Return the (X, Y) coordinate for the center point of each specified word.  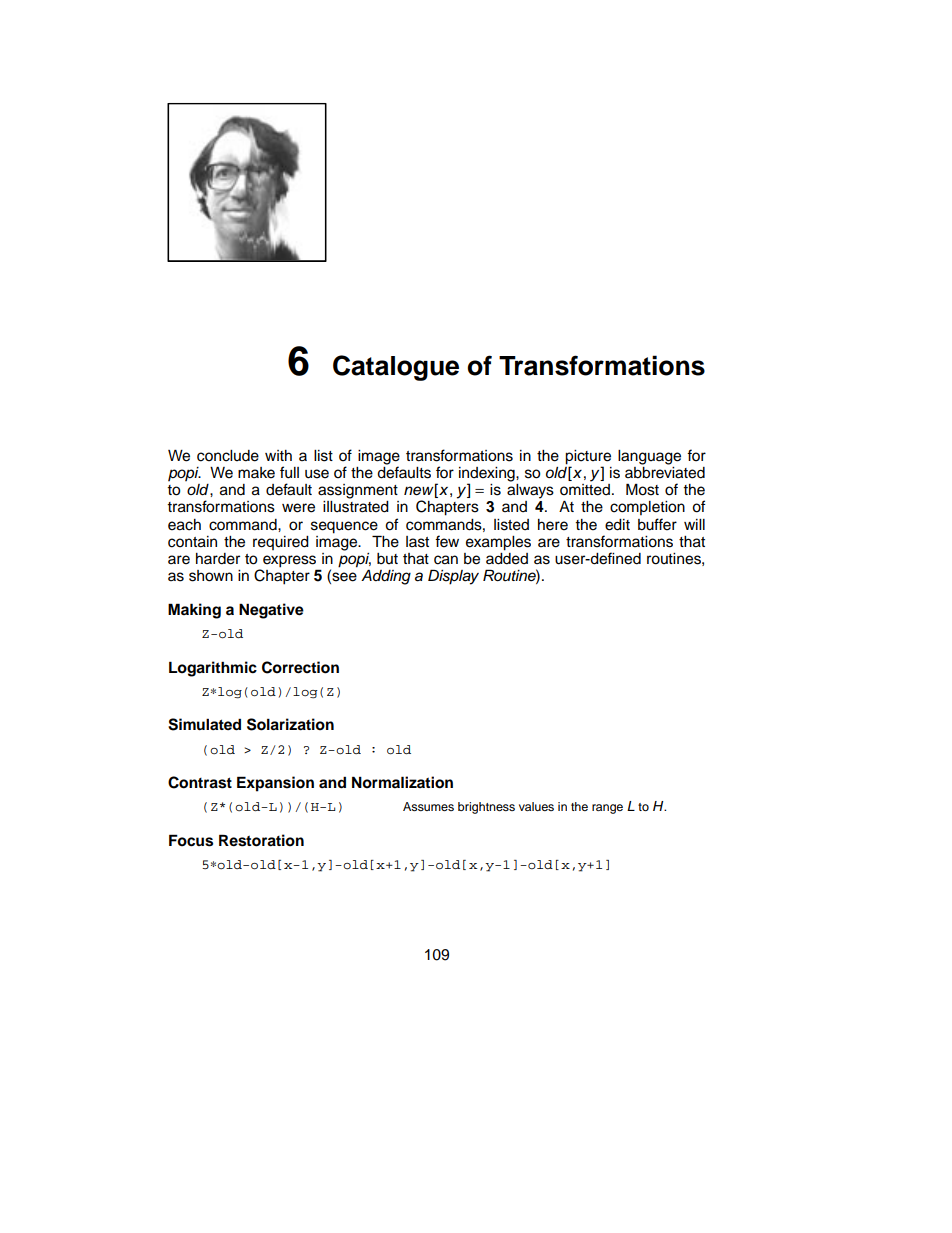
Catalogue (396, 368)
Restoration (261, 840)
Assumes (428, 806)
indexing (488, 475)
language (649, 457)
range (607, 809)
